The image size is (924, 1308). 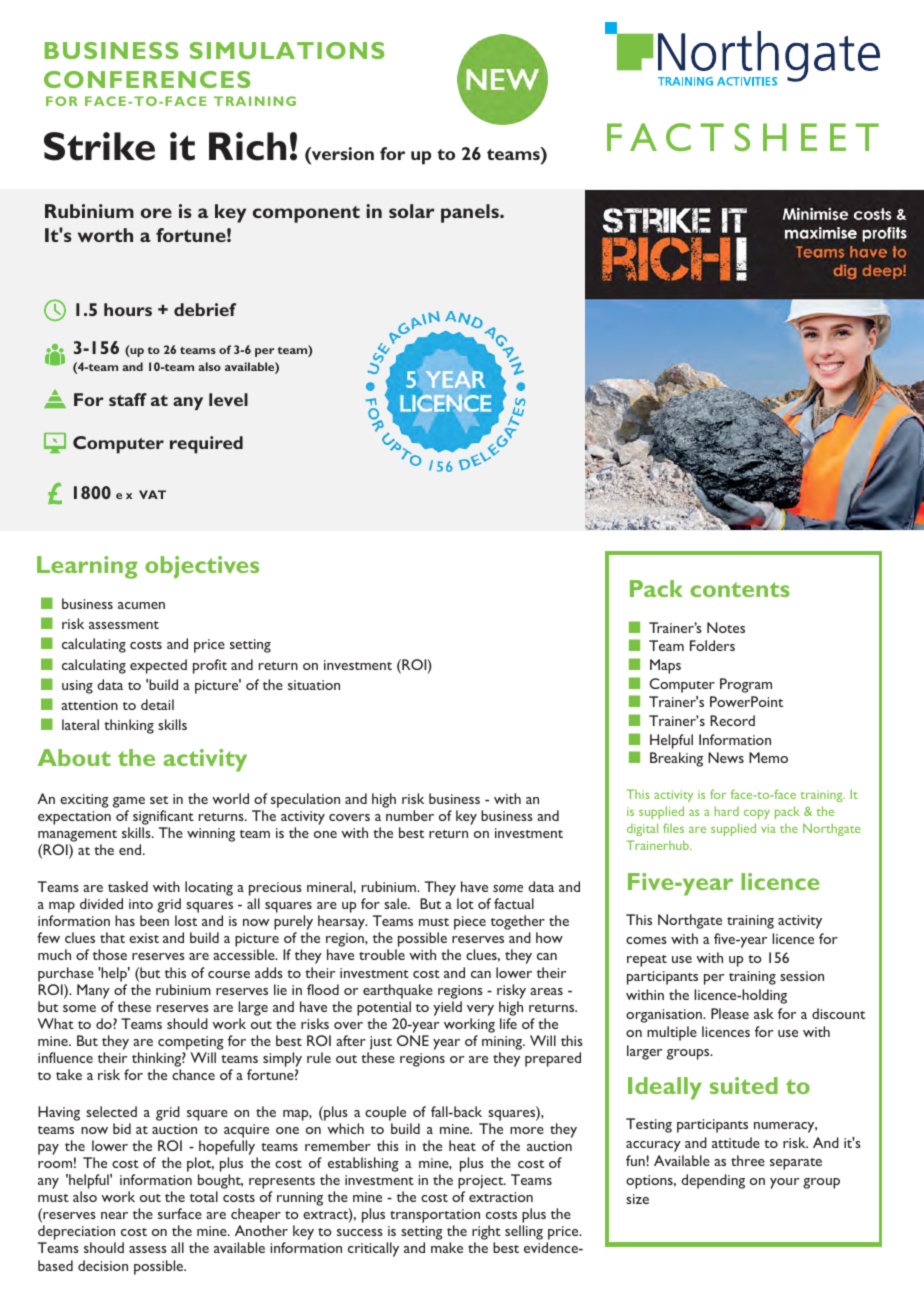 What do you see at coordinates (712, 645) in the page?
I see `Folders` at bounding box center [712, 645].
